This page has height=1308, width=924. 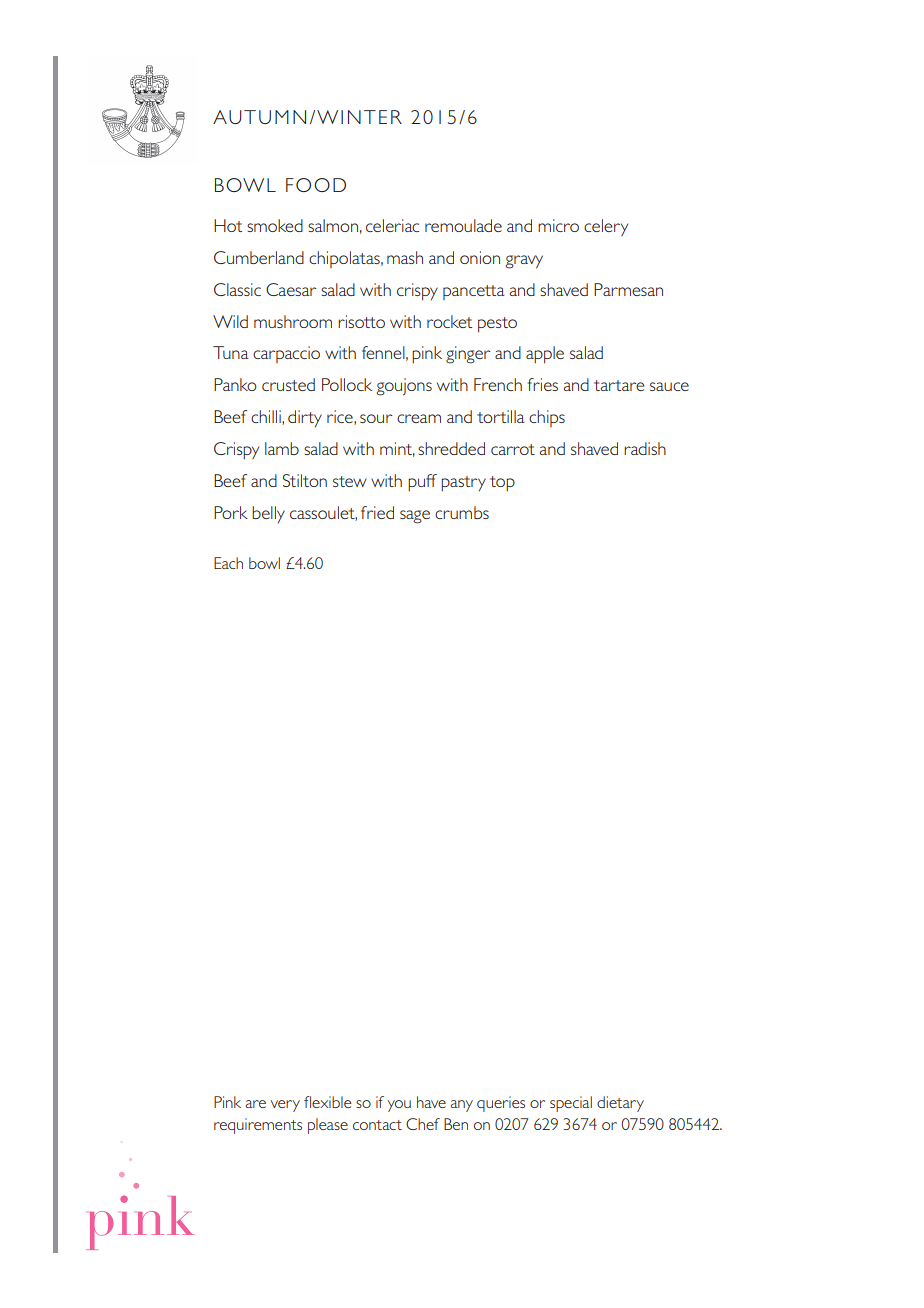 I want to click on dietary, so click(x=620, y=1104).
